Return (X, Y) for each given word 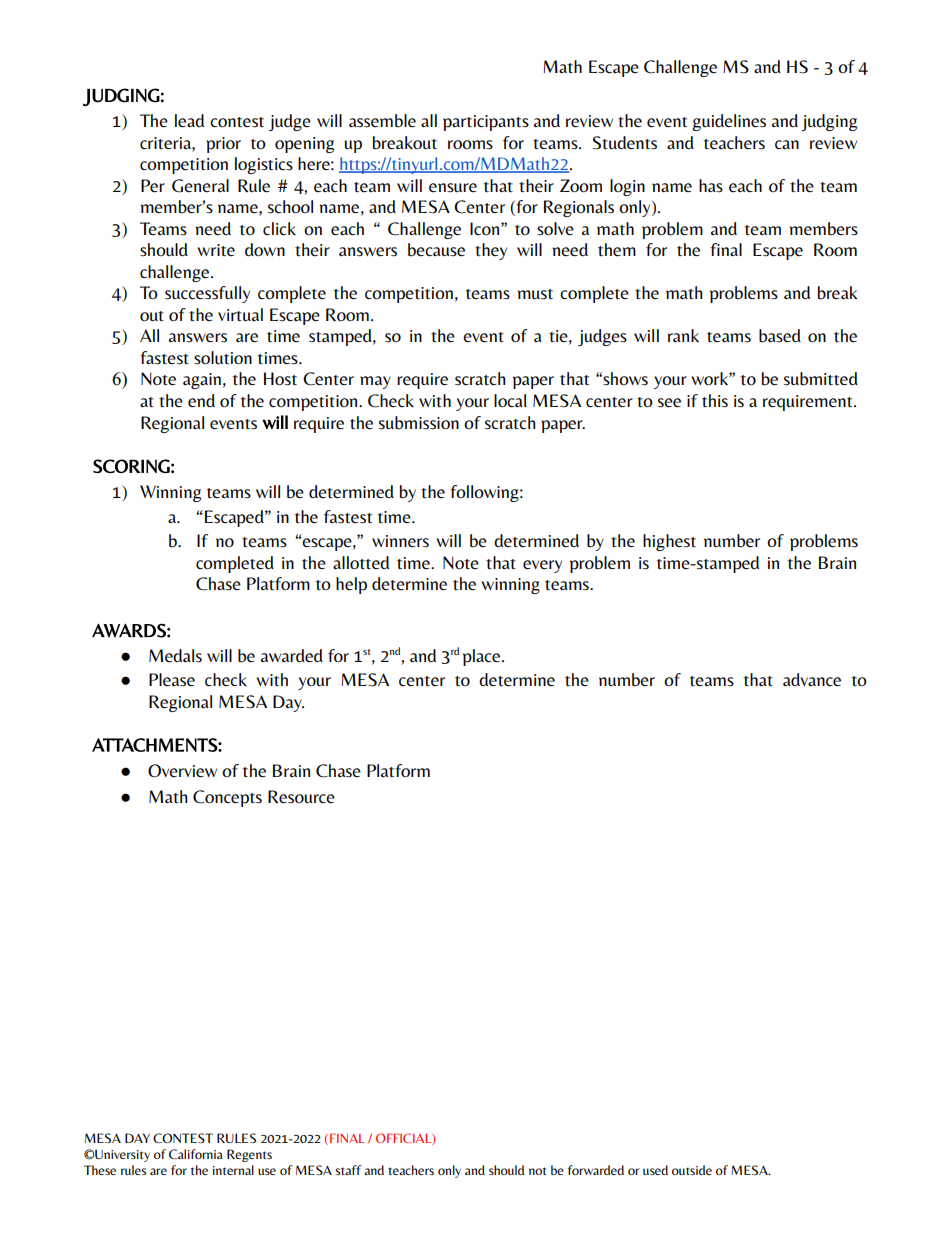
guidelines (729, 122)
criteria (166, 143)
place (483, 657)
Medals (175, 656)
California (196, 1154)
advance (812, 680)
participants (486, 123)
